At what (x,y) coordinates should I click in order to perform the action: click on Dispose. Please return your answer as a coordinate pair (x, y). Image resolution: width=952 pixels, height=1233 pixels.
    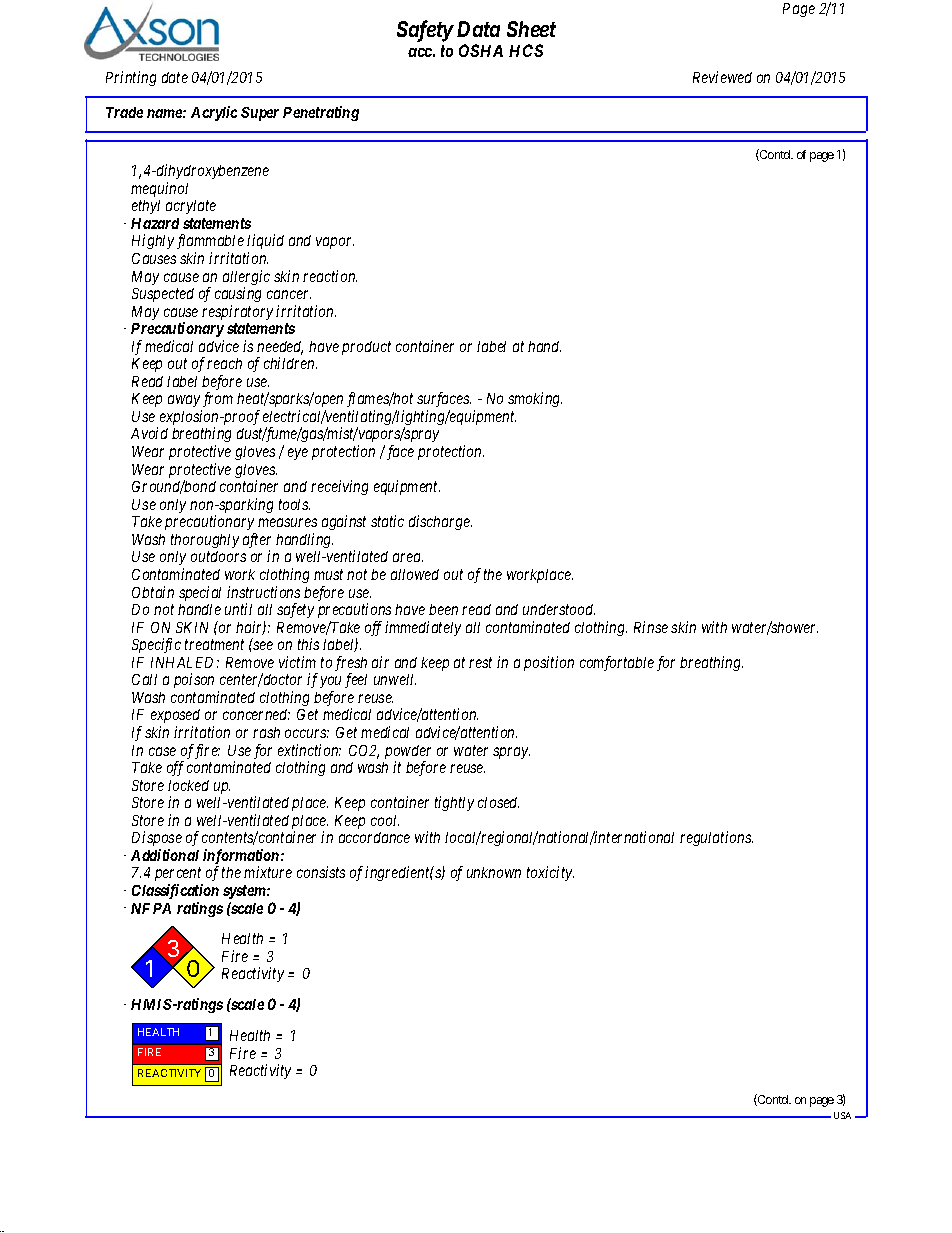
    Looking at the image, I should click on (157, 840).
